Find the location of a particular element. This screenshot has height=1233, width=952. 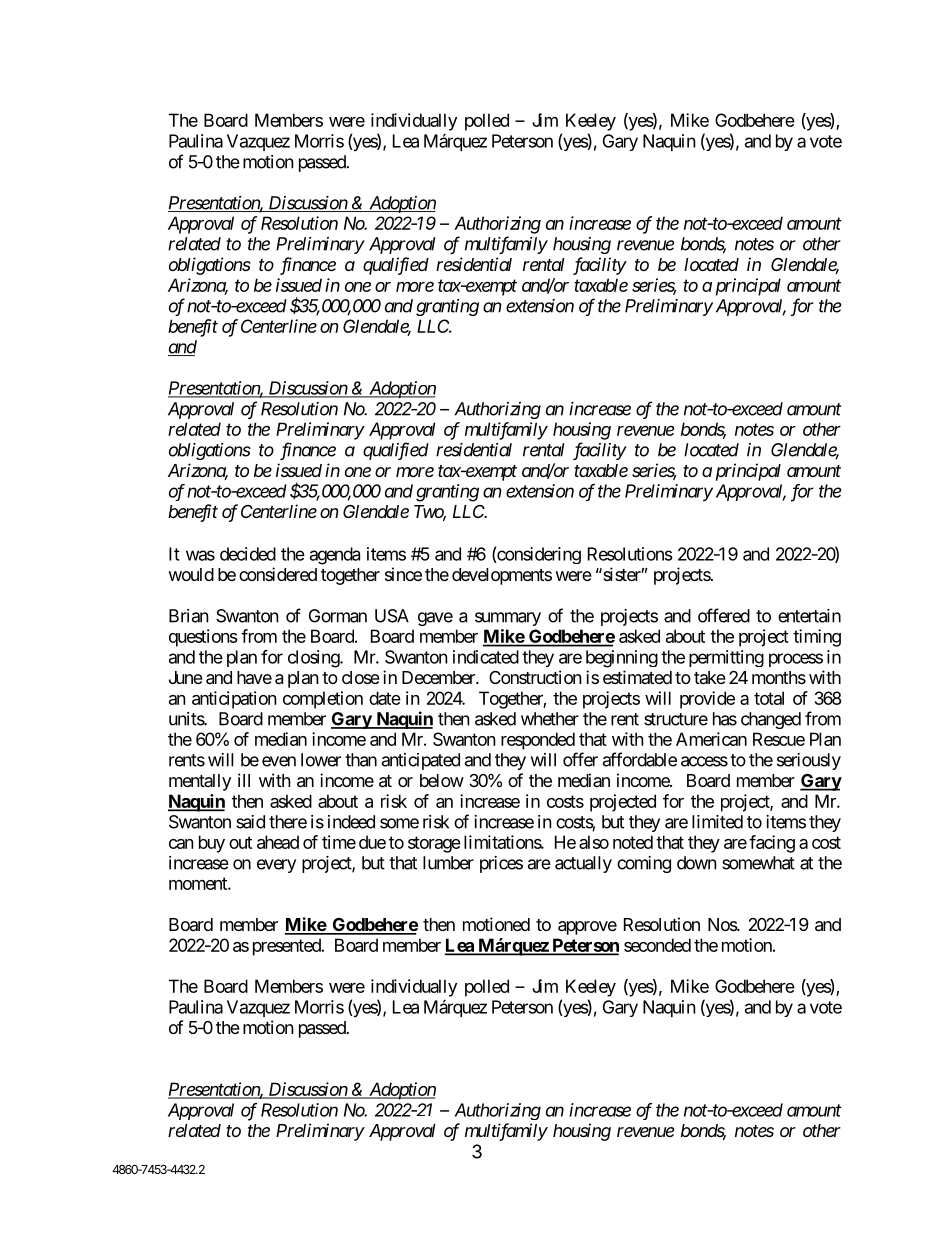

since is located at coordinates (403, 574).
